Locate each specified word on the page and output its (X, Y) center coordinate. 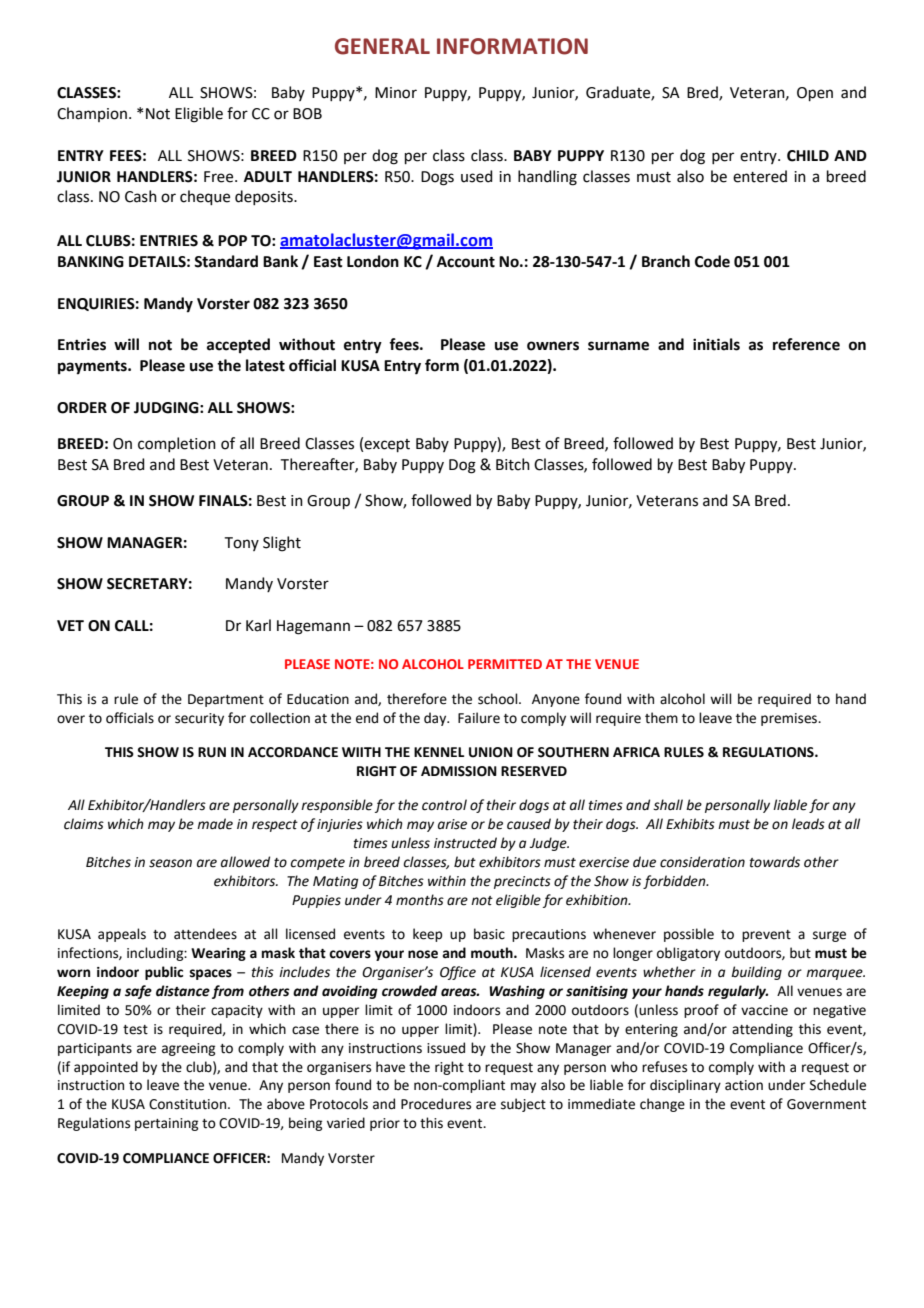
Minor (396, 93)
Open (815, 94)
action (744, 1085)
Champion (92, 114)
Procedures (436, 1104)
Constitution (189, 1104)
